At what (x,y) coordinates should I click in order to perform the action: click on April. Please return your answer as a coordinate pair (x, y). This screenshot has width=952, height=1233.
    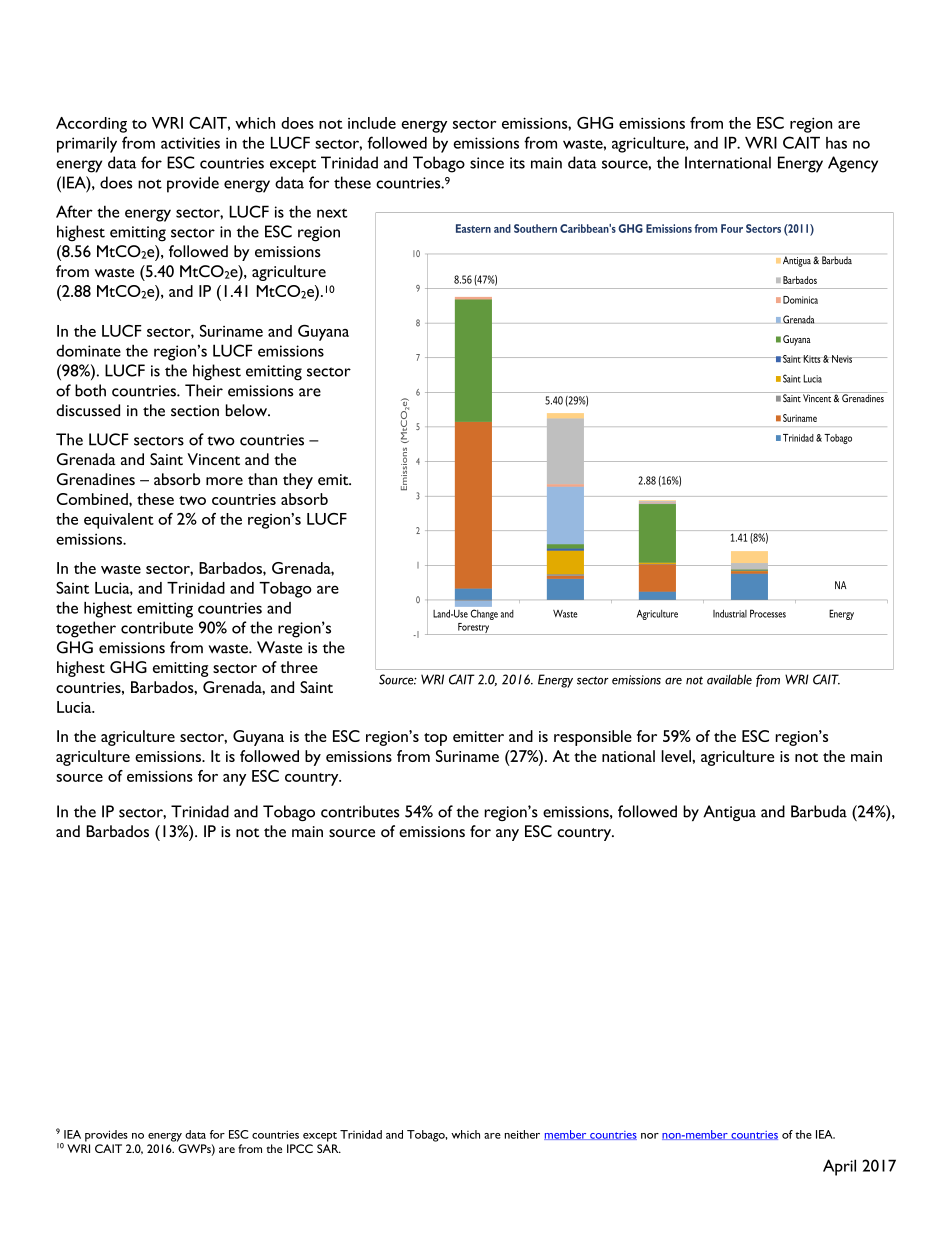
    Looking at the image, I should click on (839, 1167).
